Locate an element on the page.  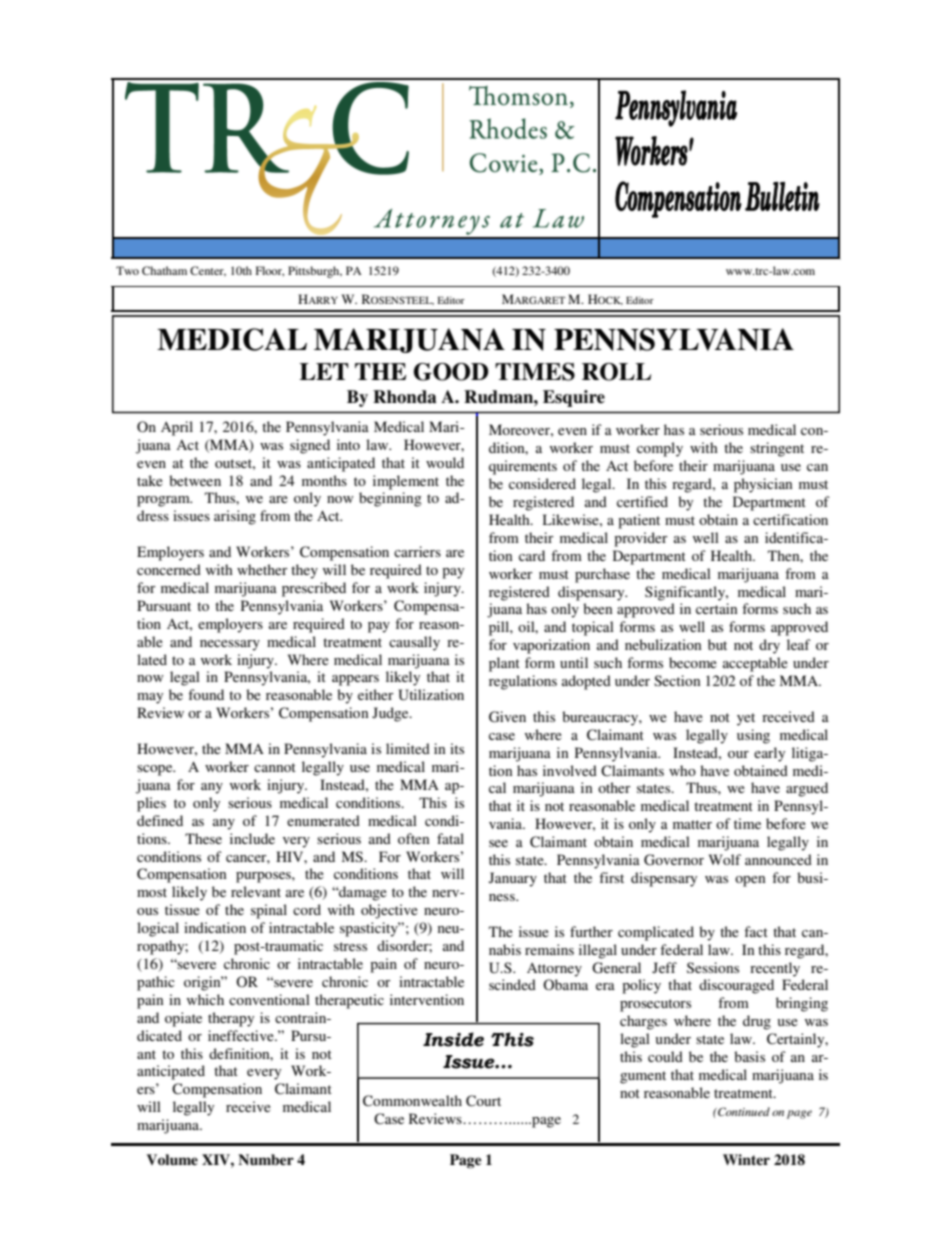
Court is located at coordinates (483, 1101).
